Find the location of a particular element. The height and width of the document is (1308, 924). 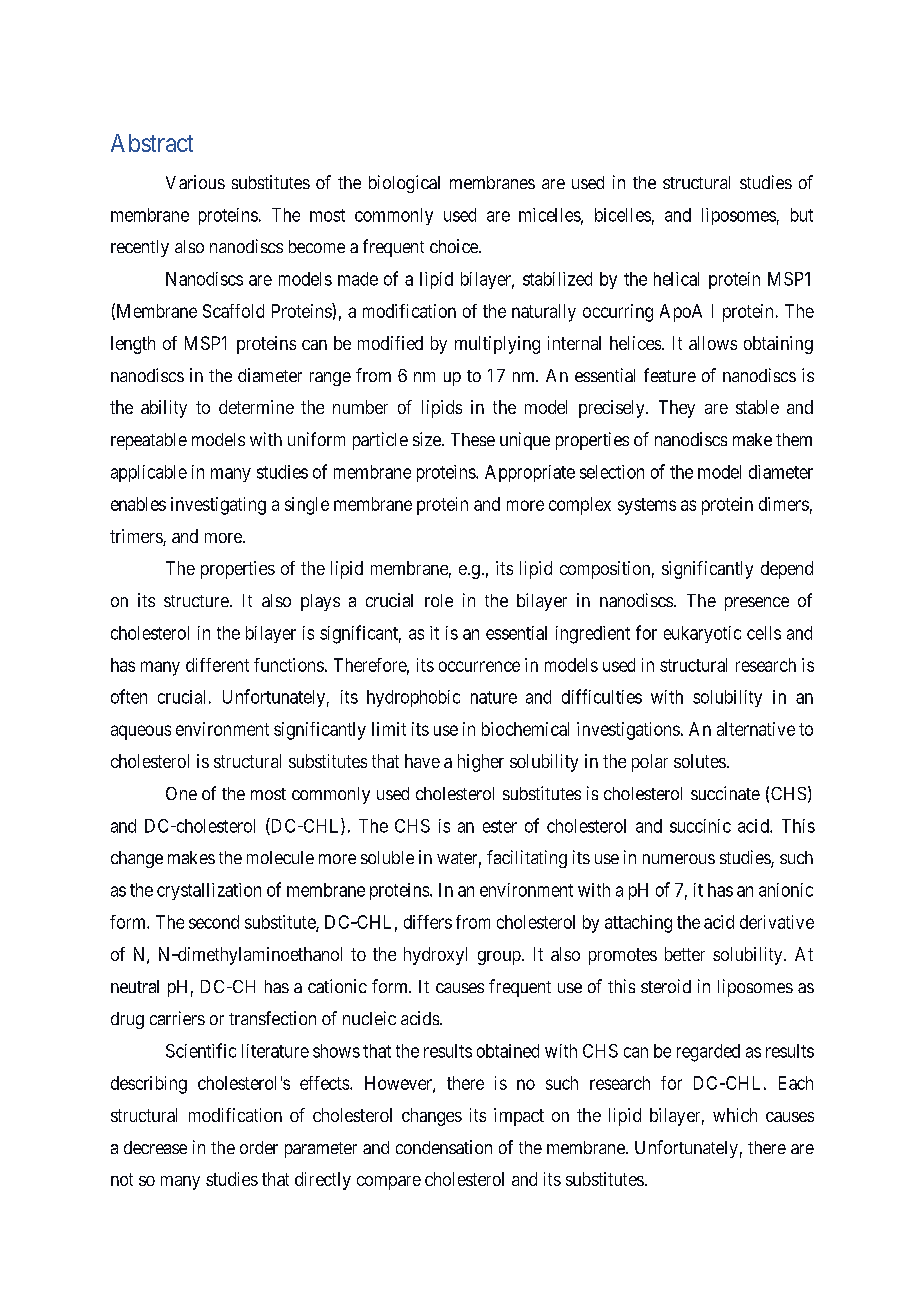

investigating is located at coordinates (218, 506).
